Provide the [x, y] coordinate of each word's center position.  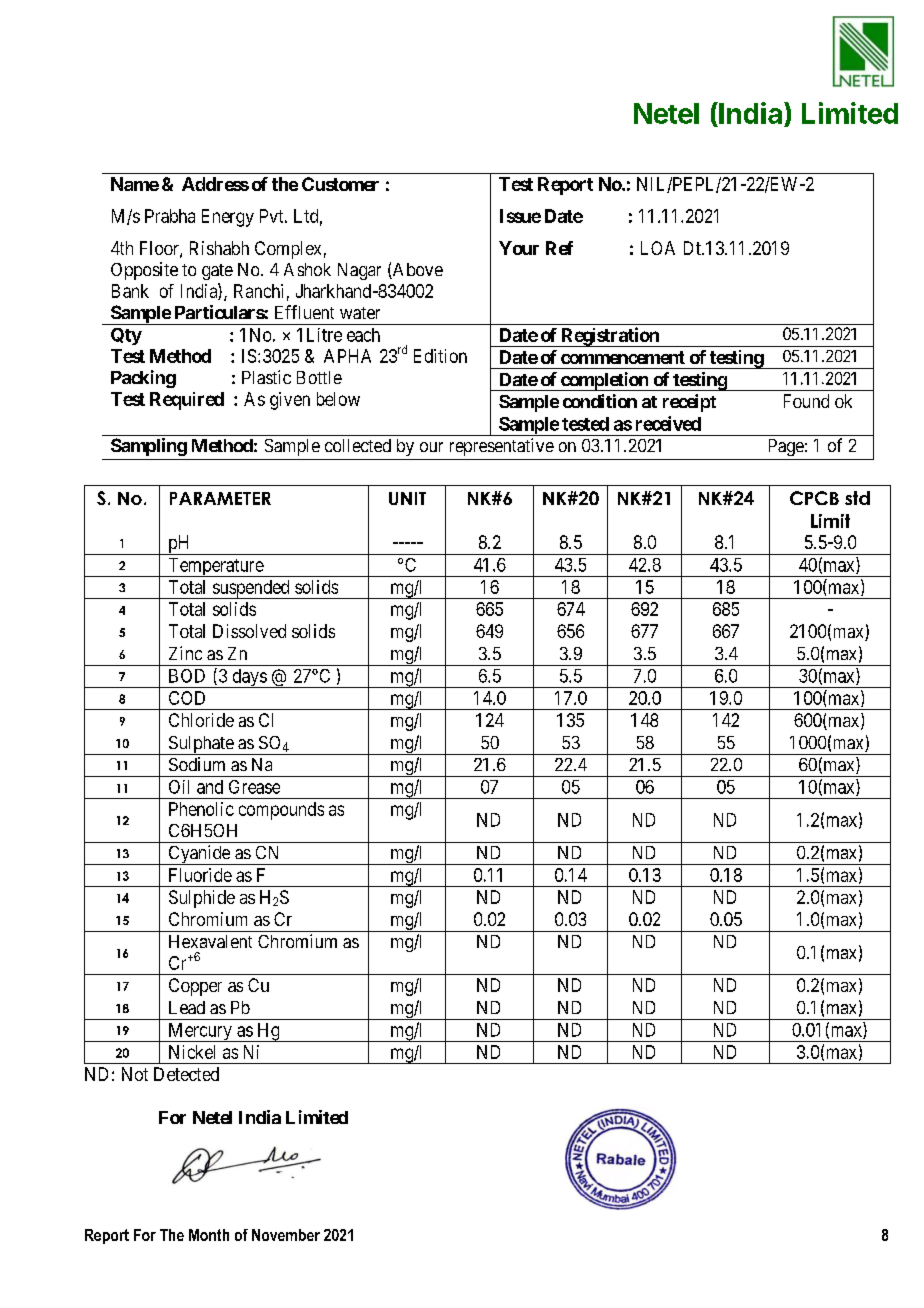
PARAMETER [220, 498]
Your [519, 248]
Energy [228, 218]
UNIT [407, 498]
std [857, 498]
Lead [187, 1007]
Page [786, 447]
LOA [658, 248]
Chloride [201, 720]
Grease [254, 787]
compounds [281, 811]
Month [209, 1235]
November [286, 1235]
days [249, 678]
